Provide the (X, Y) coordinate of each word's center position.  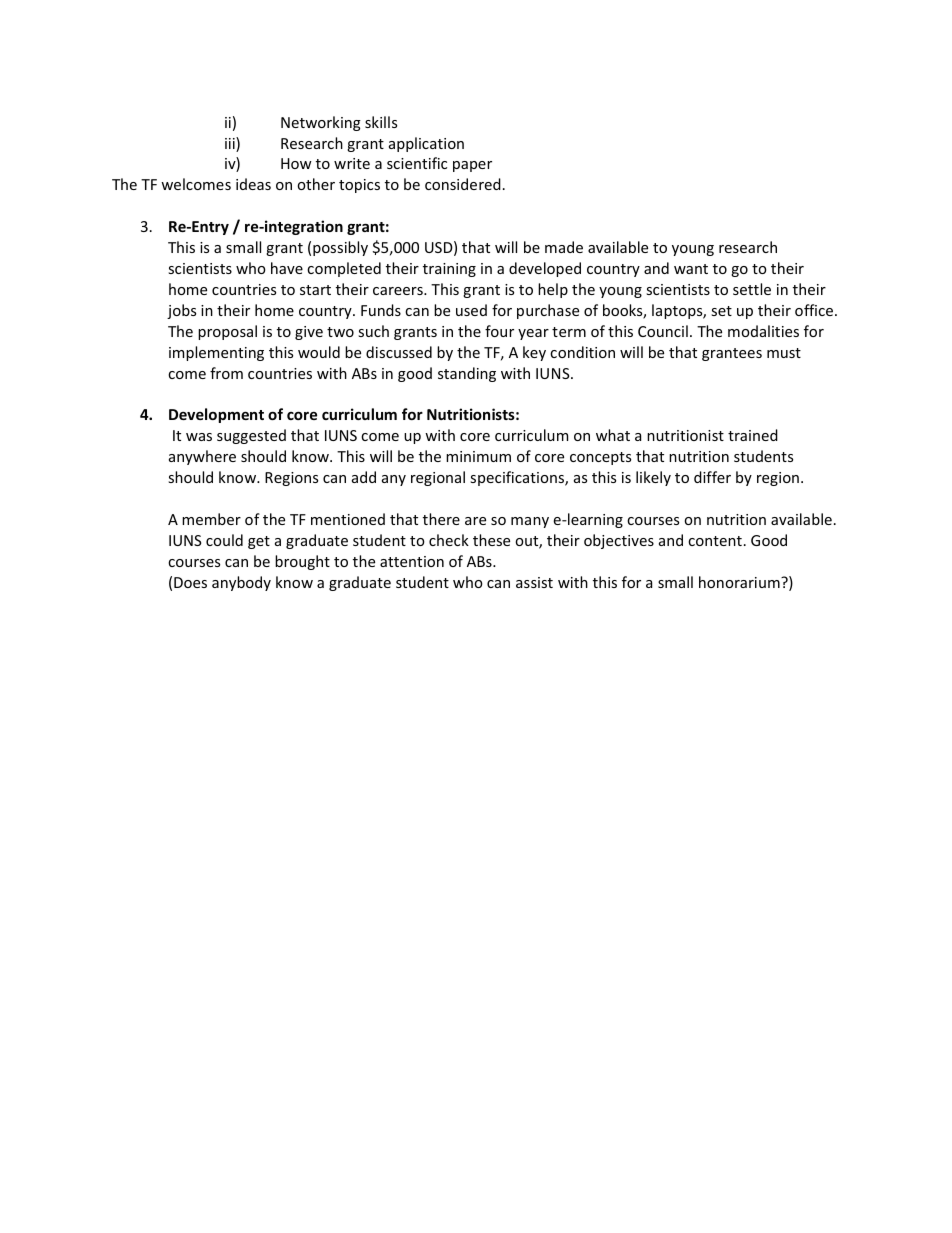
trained (753, 435)
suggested (251, 436)
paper (472, 166)
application (426, 144)
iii (231, 144)
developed (545, 269)
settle (752, 289)
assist (534, 582)
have (287, 268)
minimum (478, 456)
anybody (241, 583)
